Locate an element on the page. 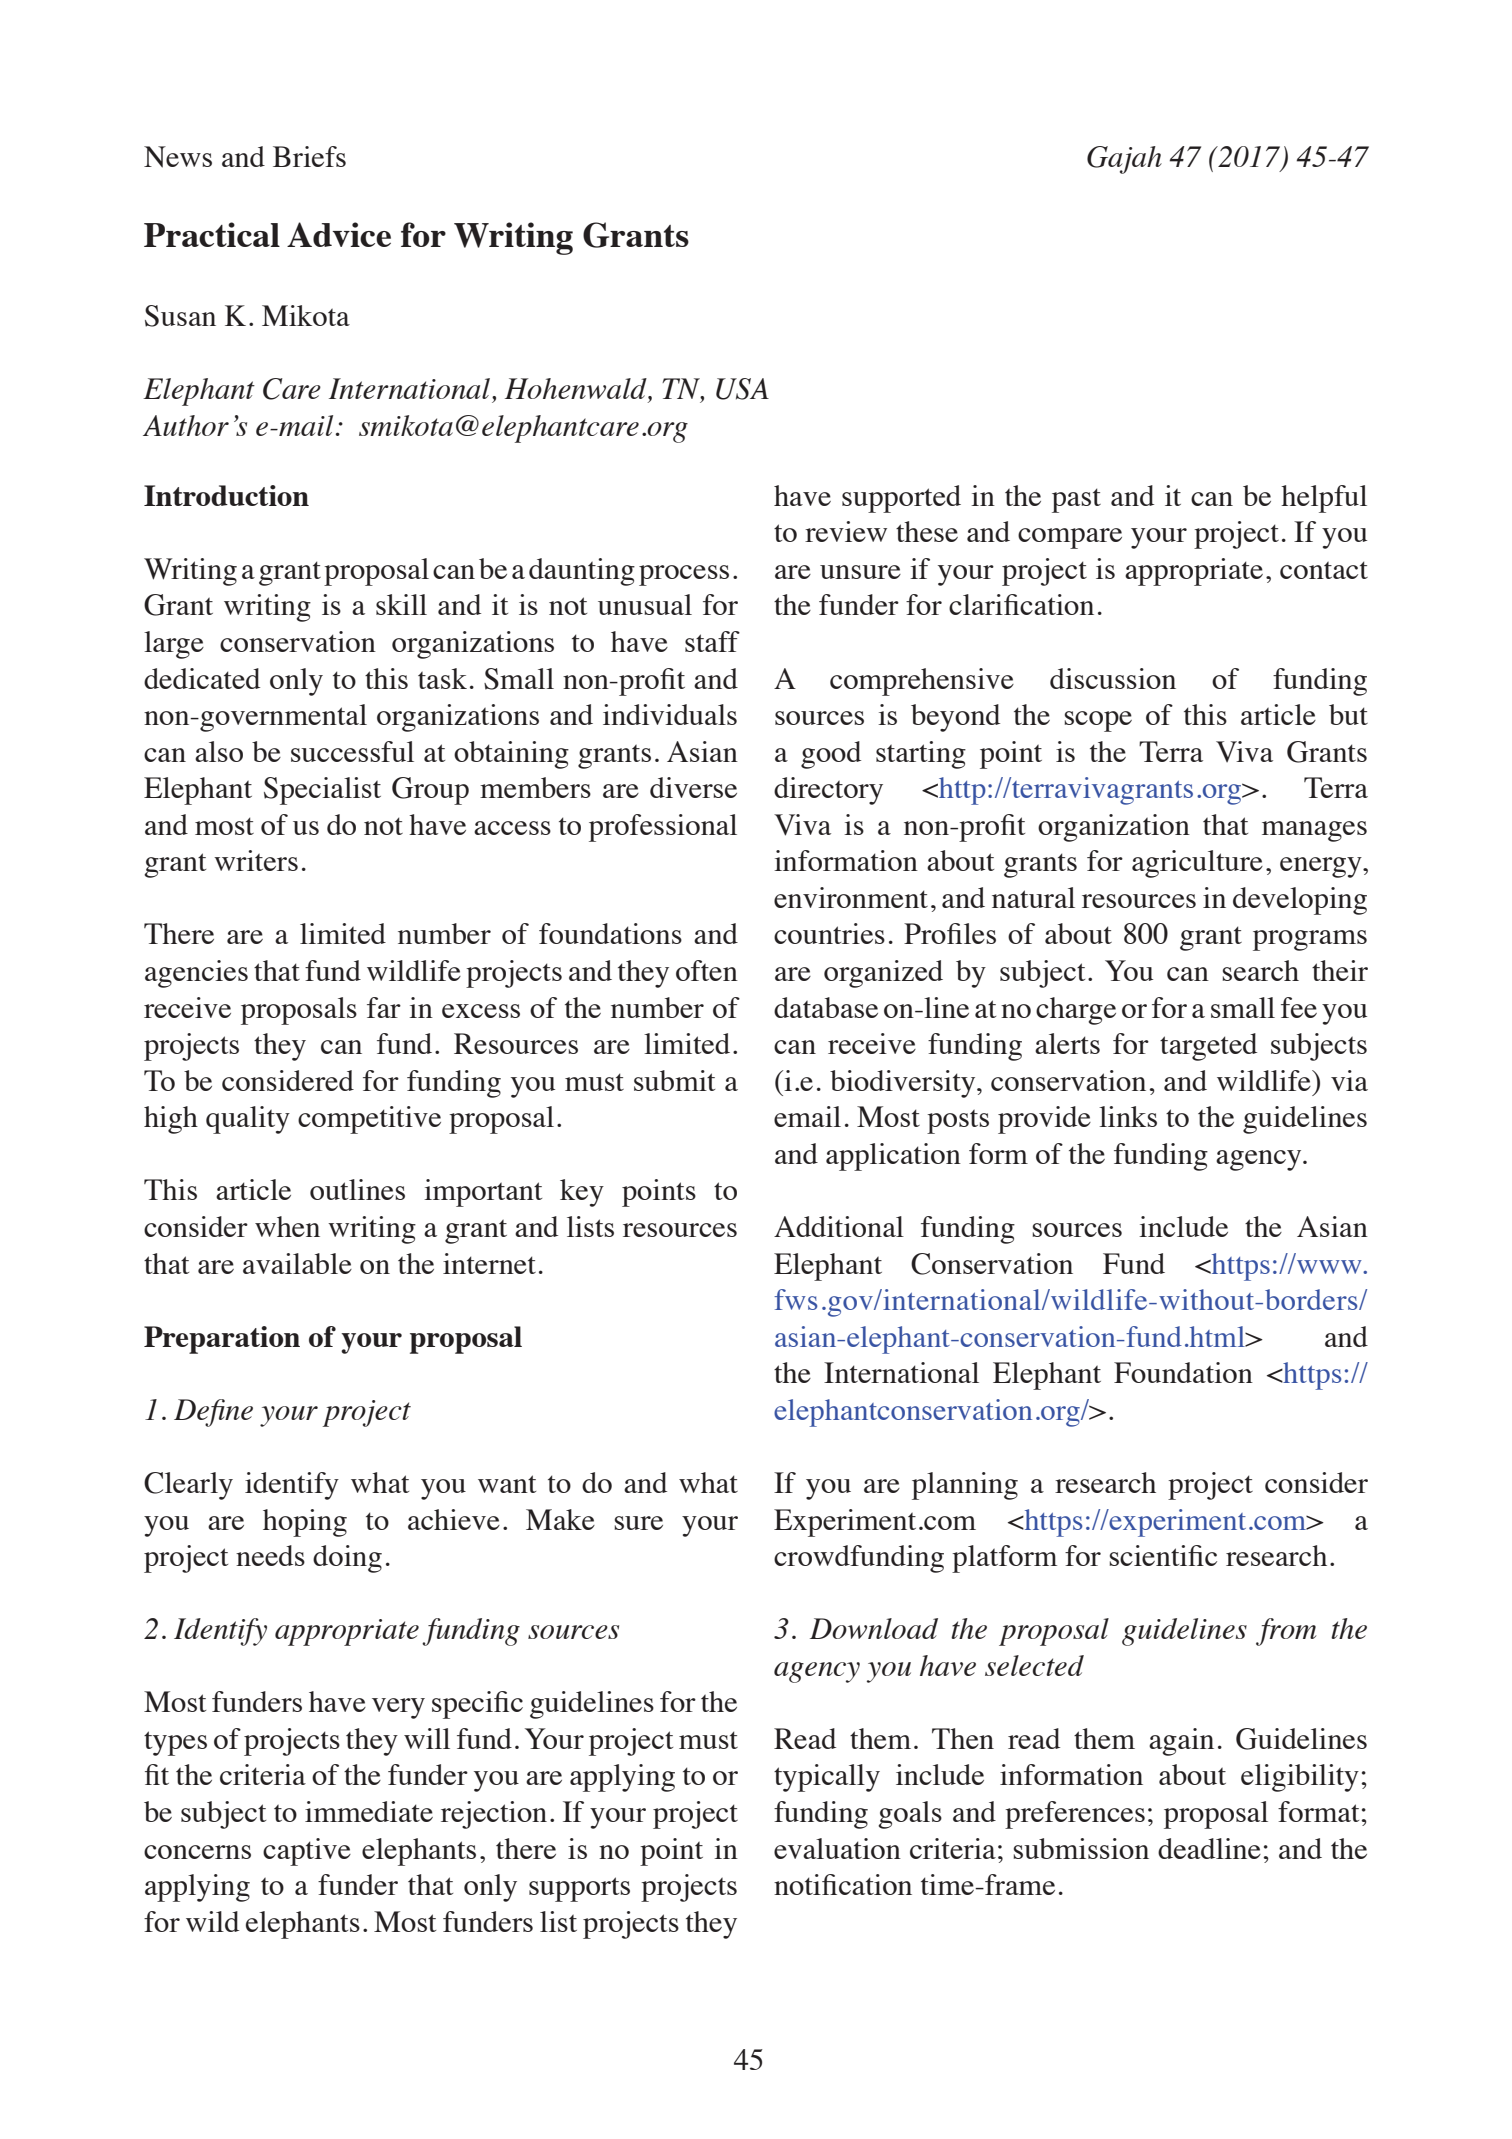 The width and height of the document is (1512, 2139). targeted is located at coordinates (1208, 1047).
